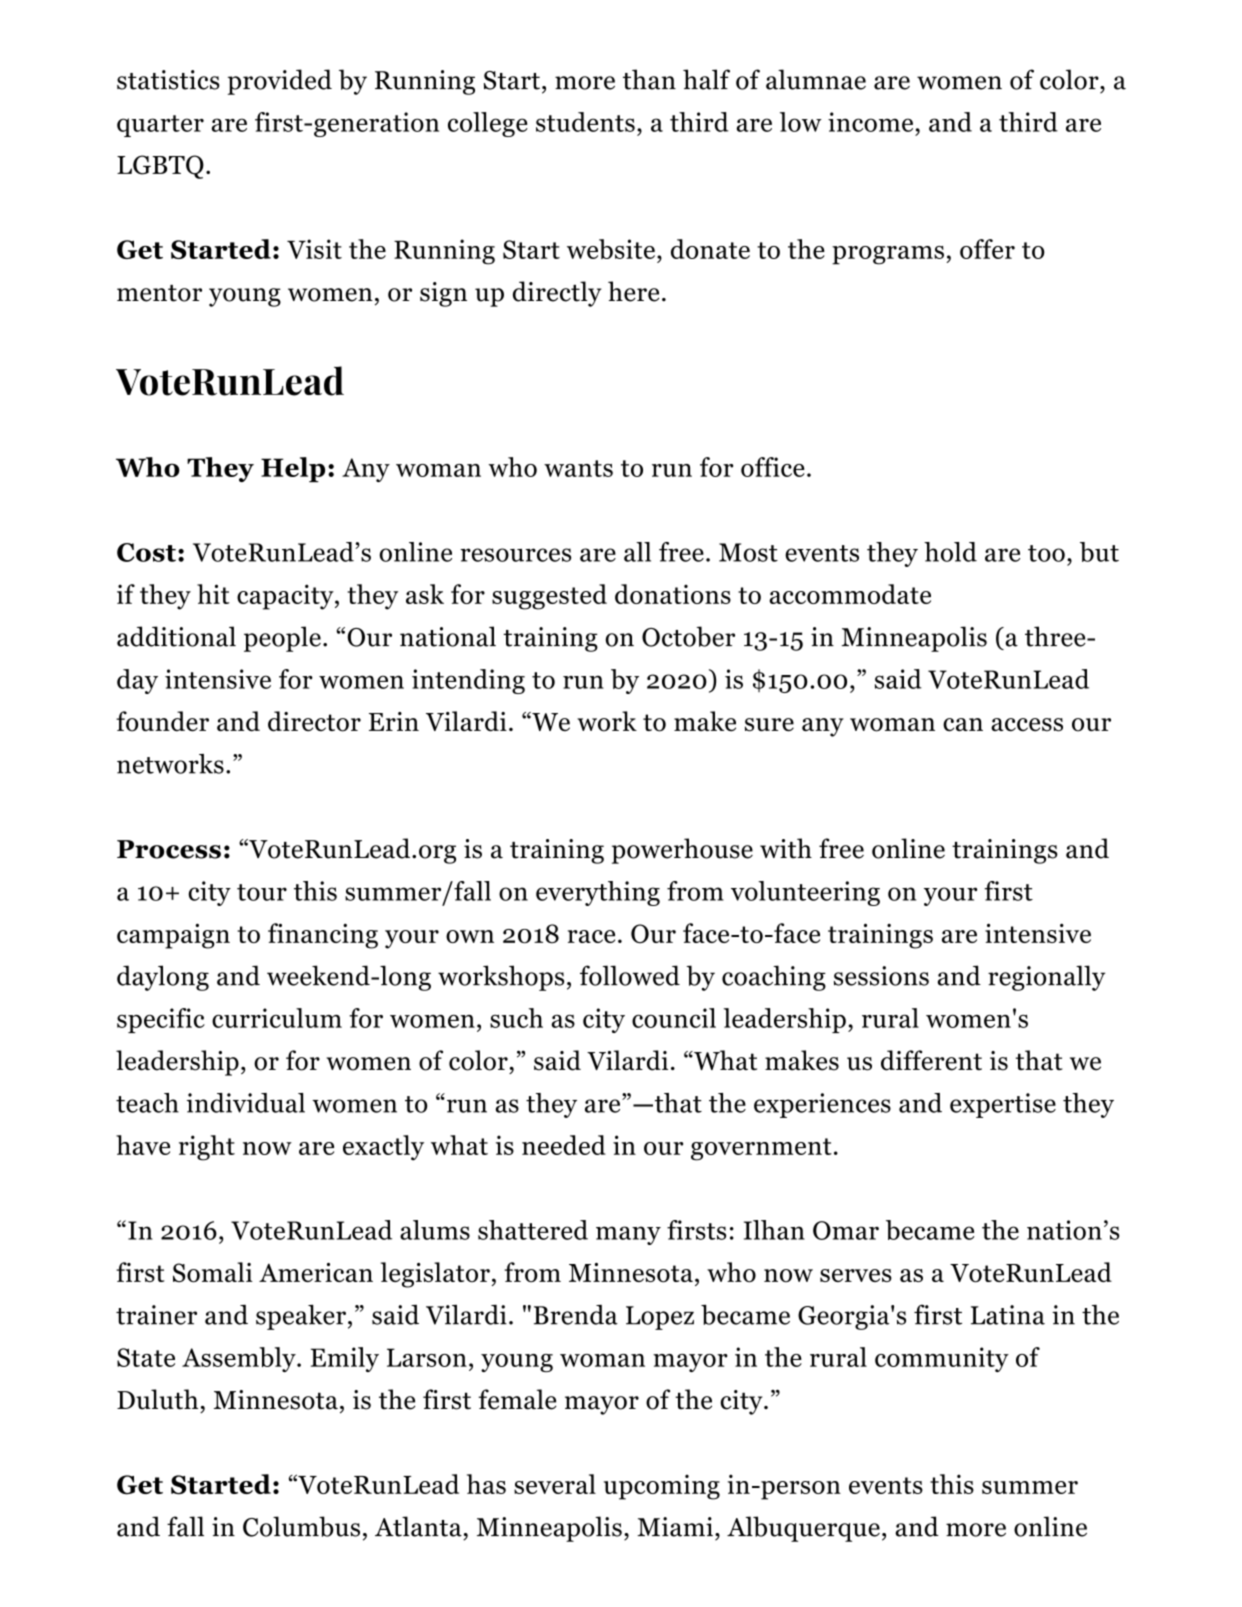 The height and width of the image is (1607, 1242). Describe the element at coordinates (169, 849) in the image. I see `Process` at that location.
